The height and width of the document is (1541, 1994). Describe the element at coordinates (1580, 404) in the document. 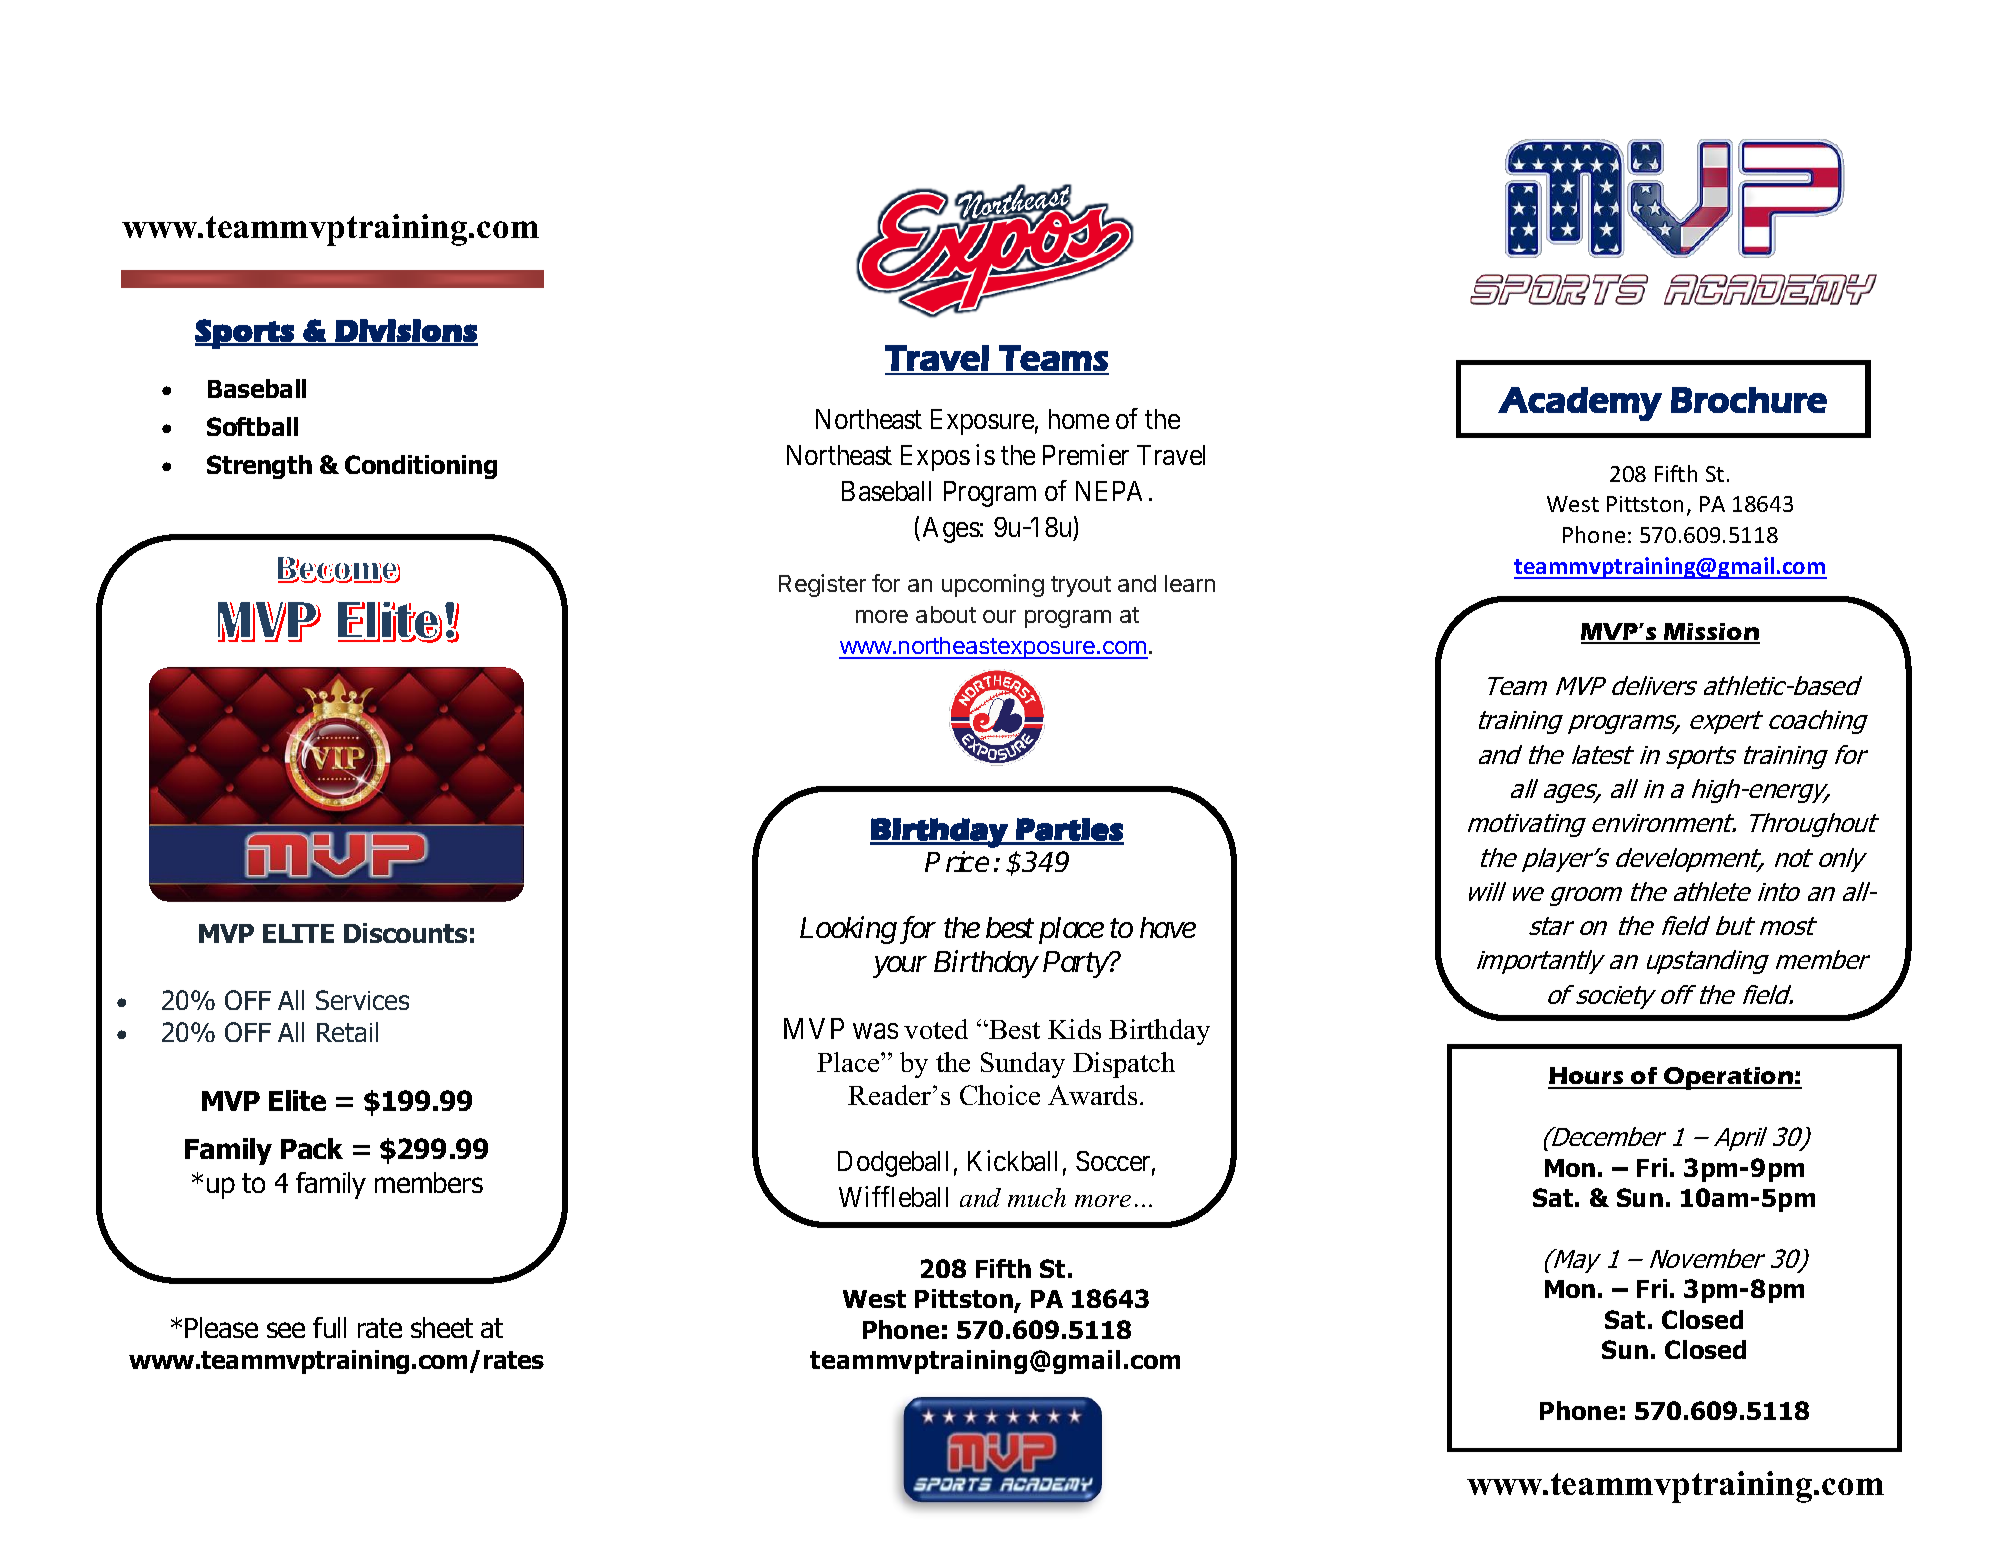

I see `Academy` at that location.
